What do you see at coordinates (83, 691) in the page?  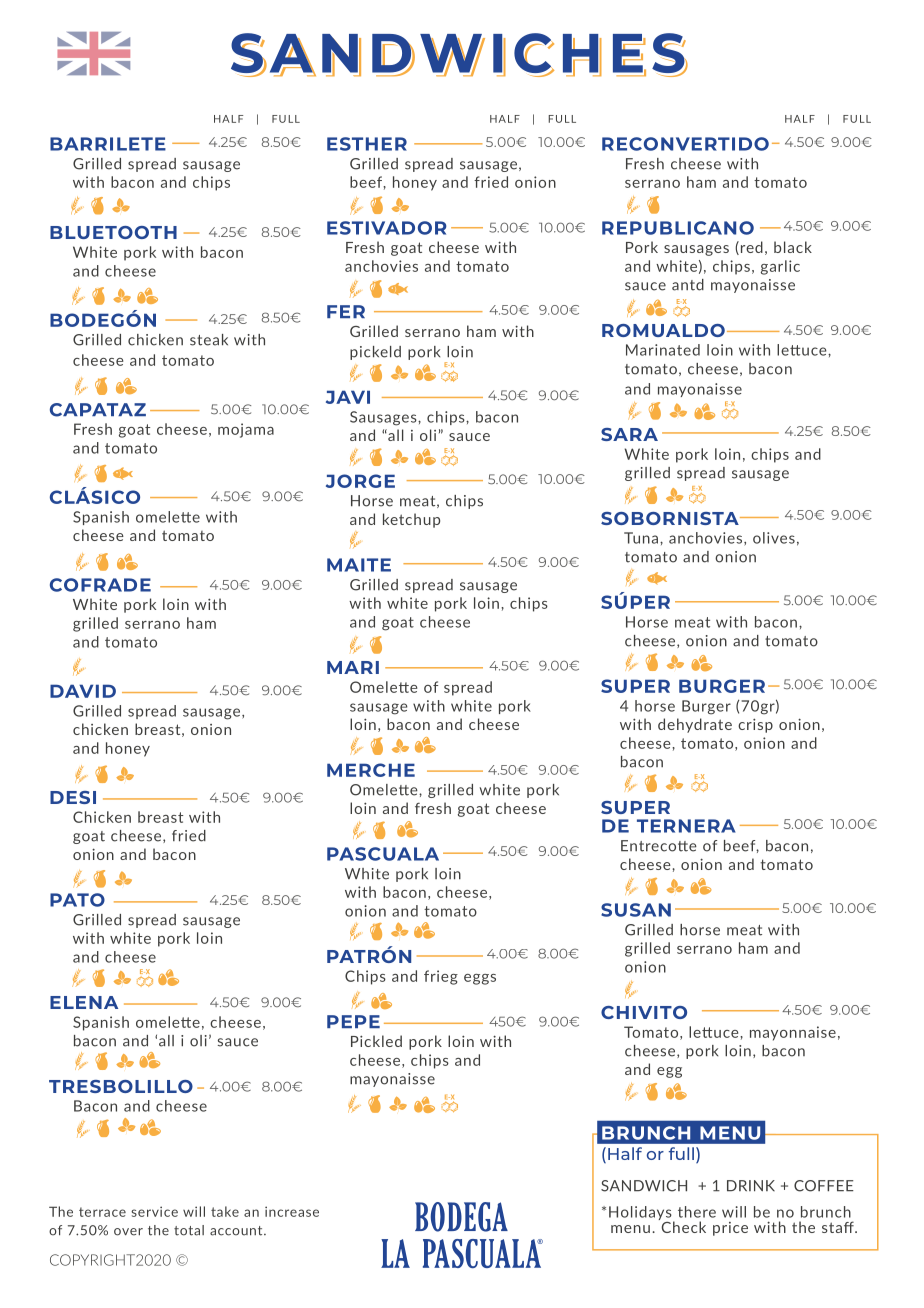 I see `DAVID` at bounding box center [83, 691].
